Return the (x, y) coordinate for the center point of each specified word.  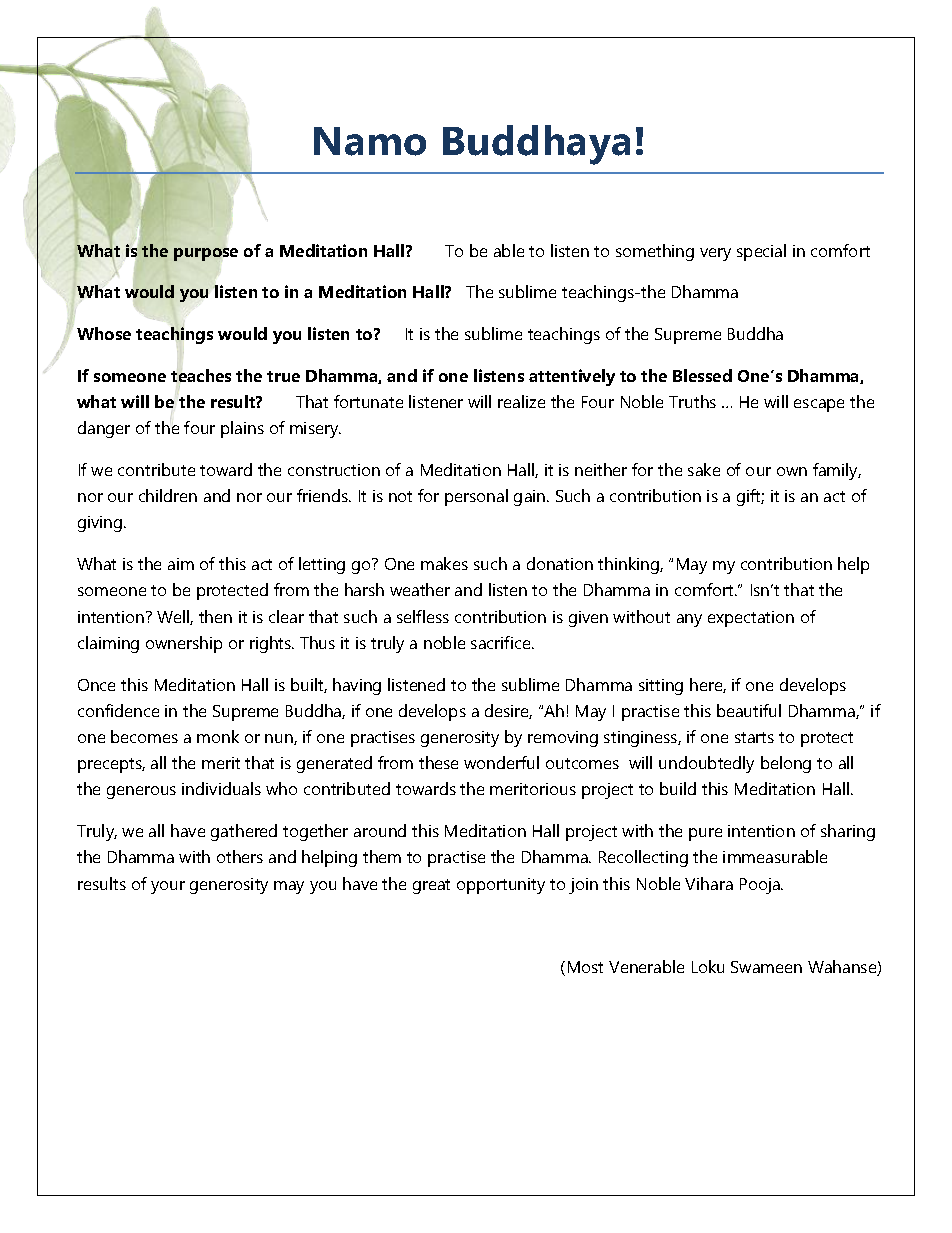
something (655, 252)
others (240, 856)
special (761, 252)
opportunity (501, 886)
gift (750, 497)
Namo (370, 141)
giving (101, 524)
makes (444, 563)
